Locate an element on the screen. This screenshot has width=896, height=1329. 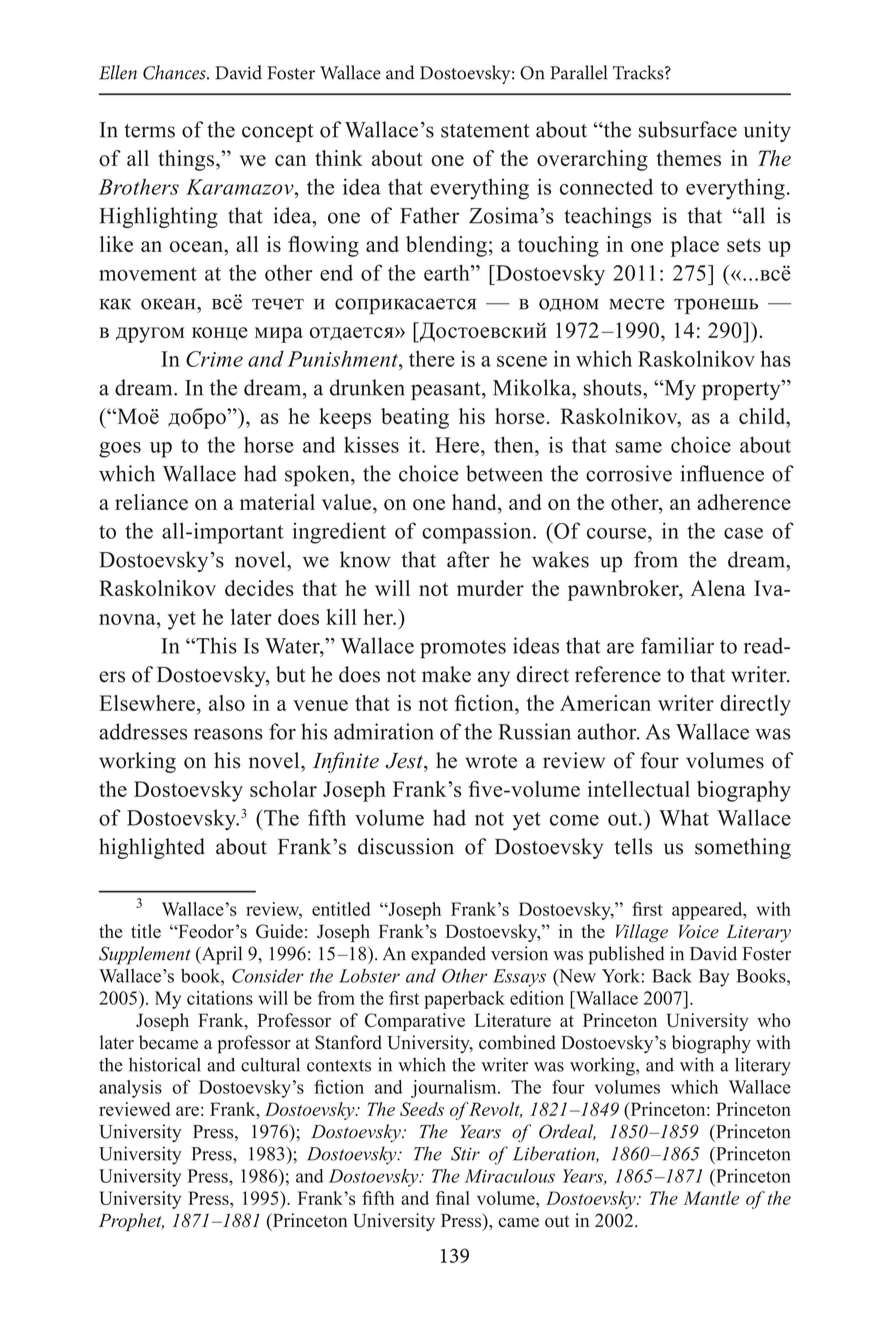
subsurface is located at coordinates (688, 129).
